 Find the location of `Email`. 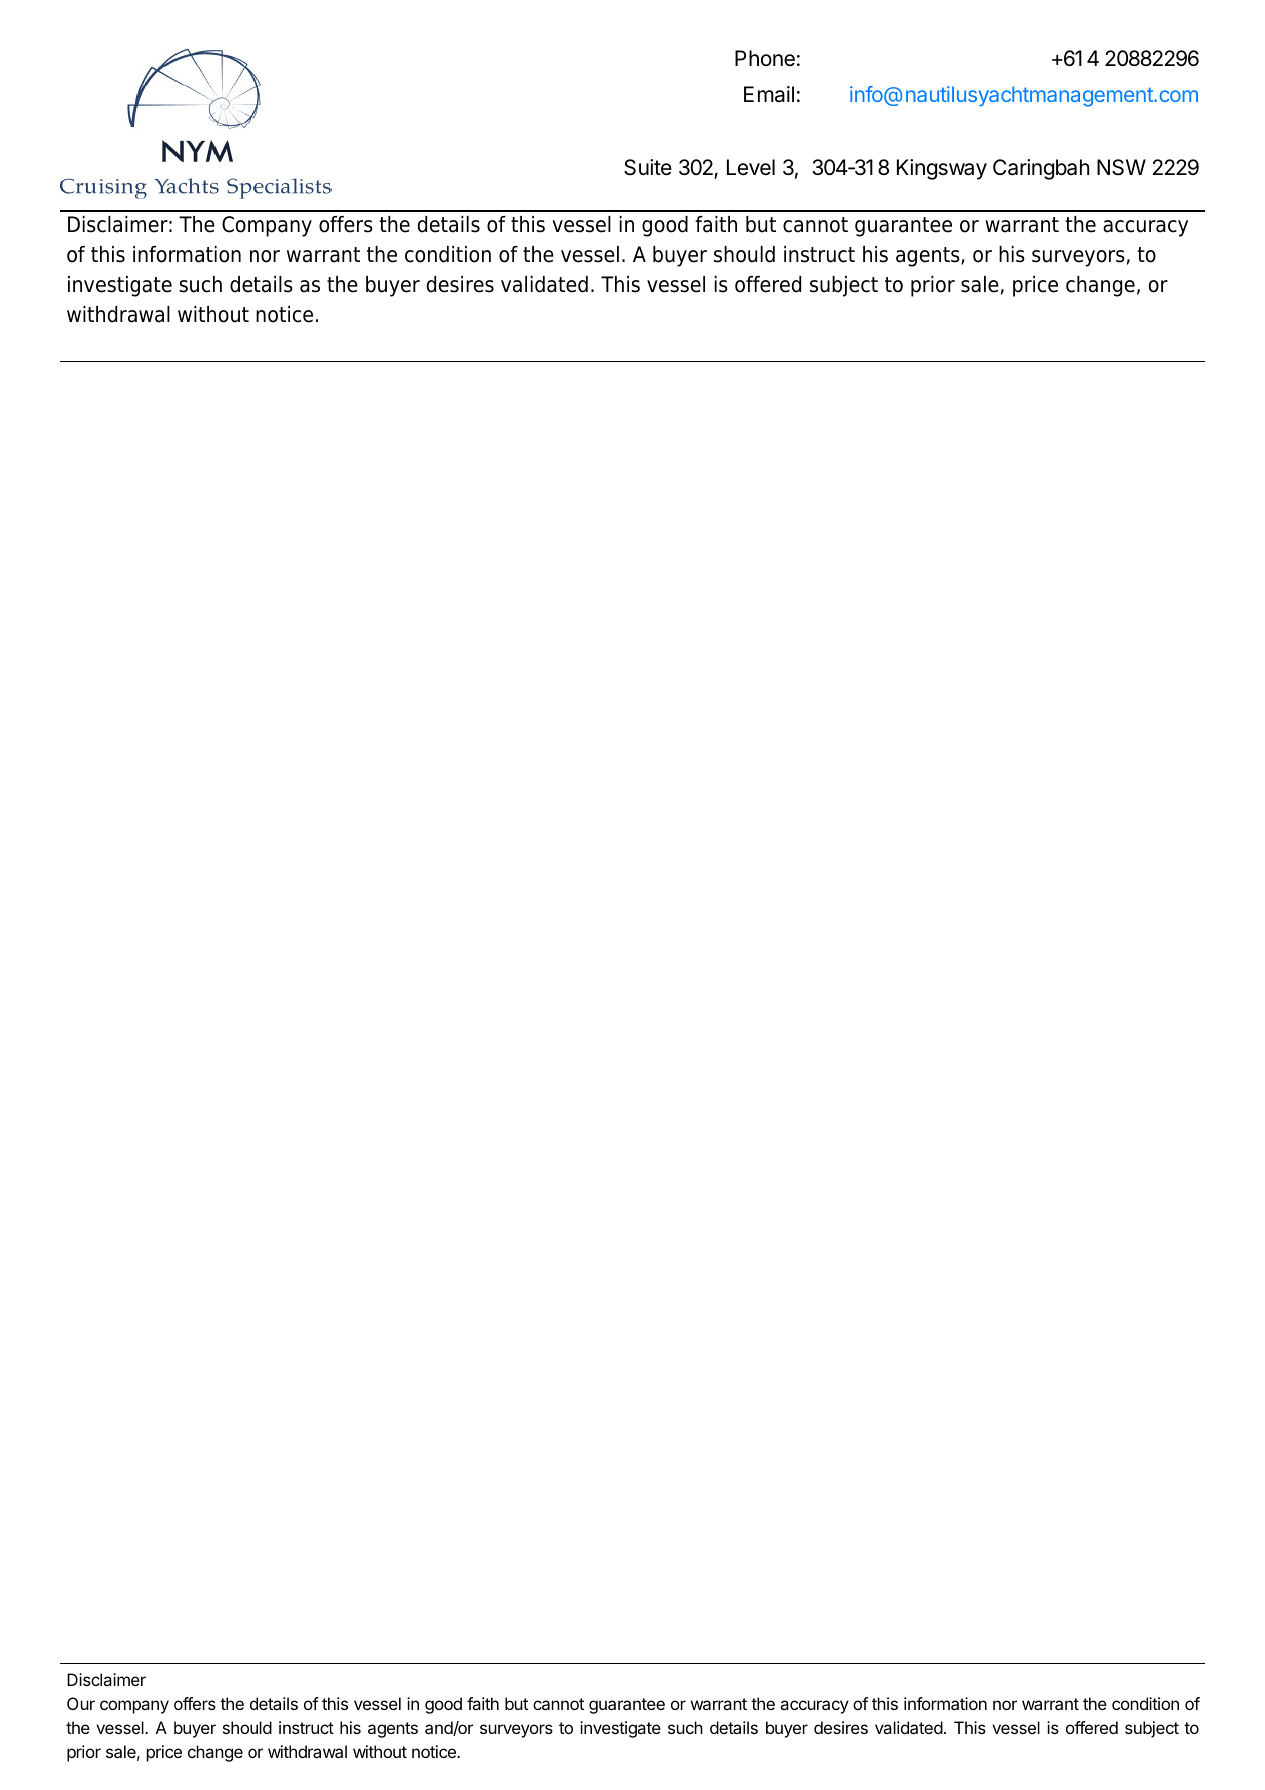

Email is located at coordinates (769, 94).
